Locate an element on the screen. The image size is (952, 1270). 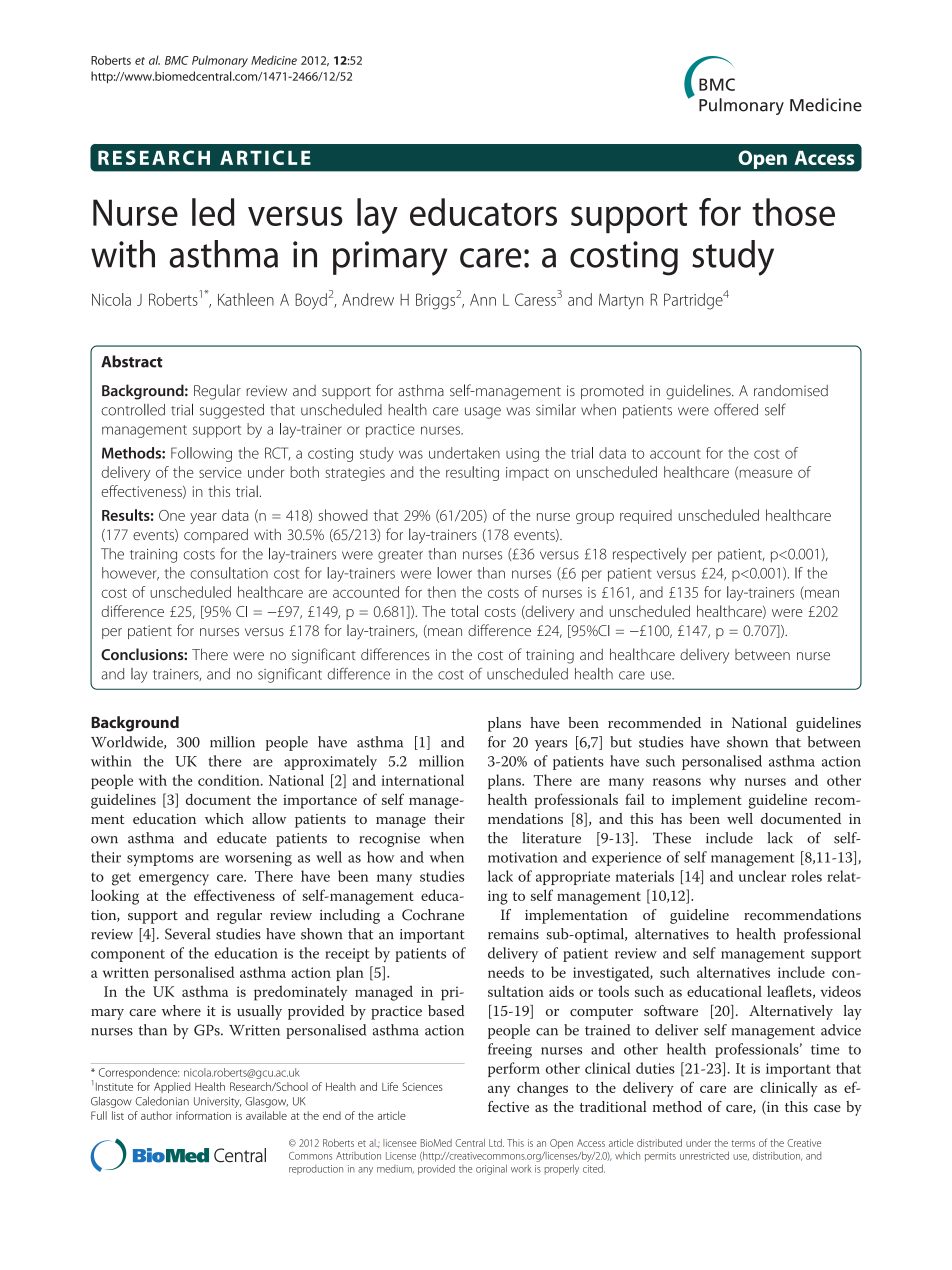
author is located at coordinates (156, 1115).
